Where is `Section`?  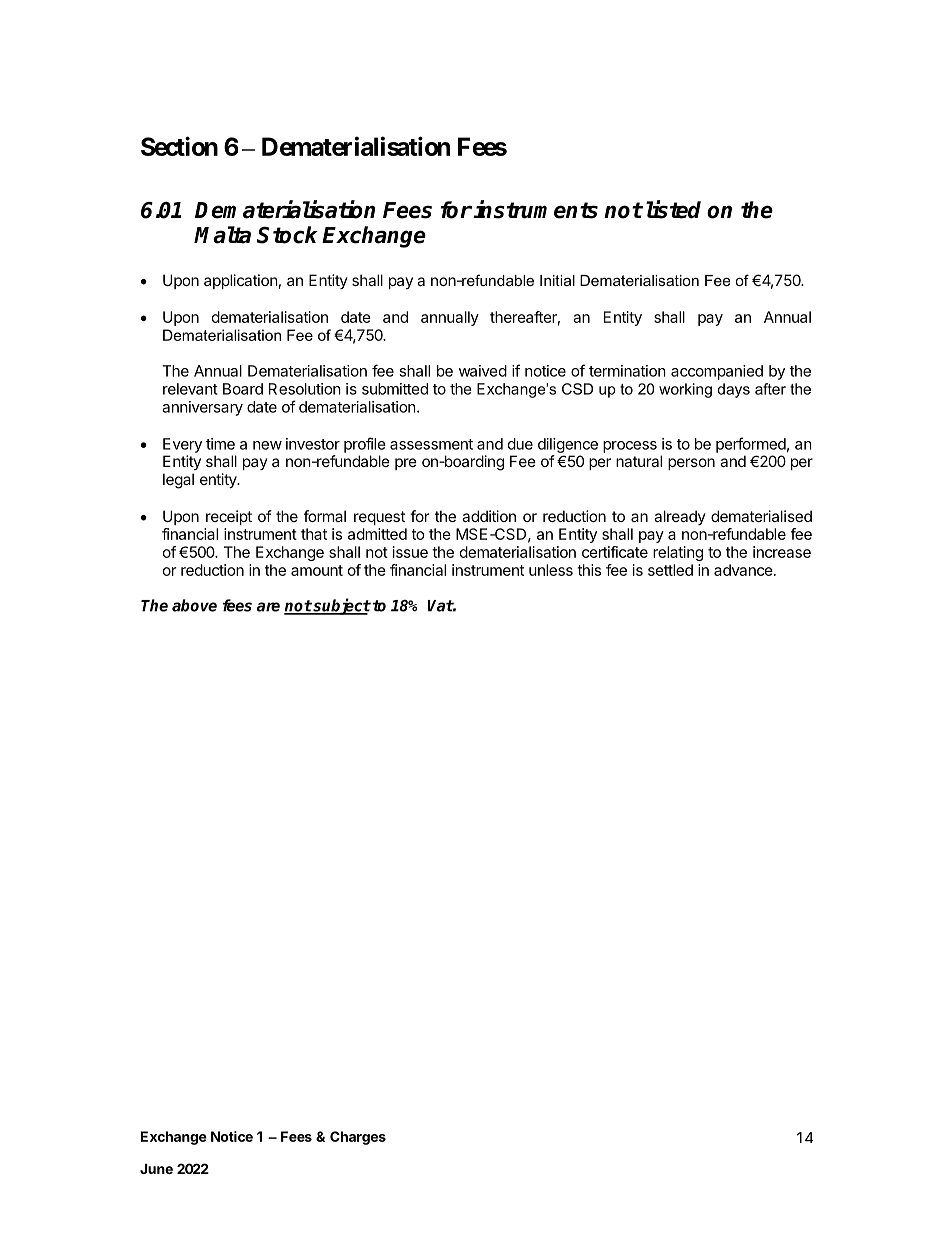 Section is located at coordinates (179, 146).
